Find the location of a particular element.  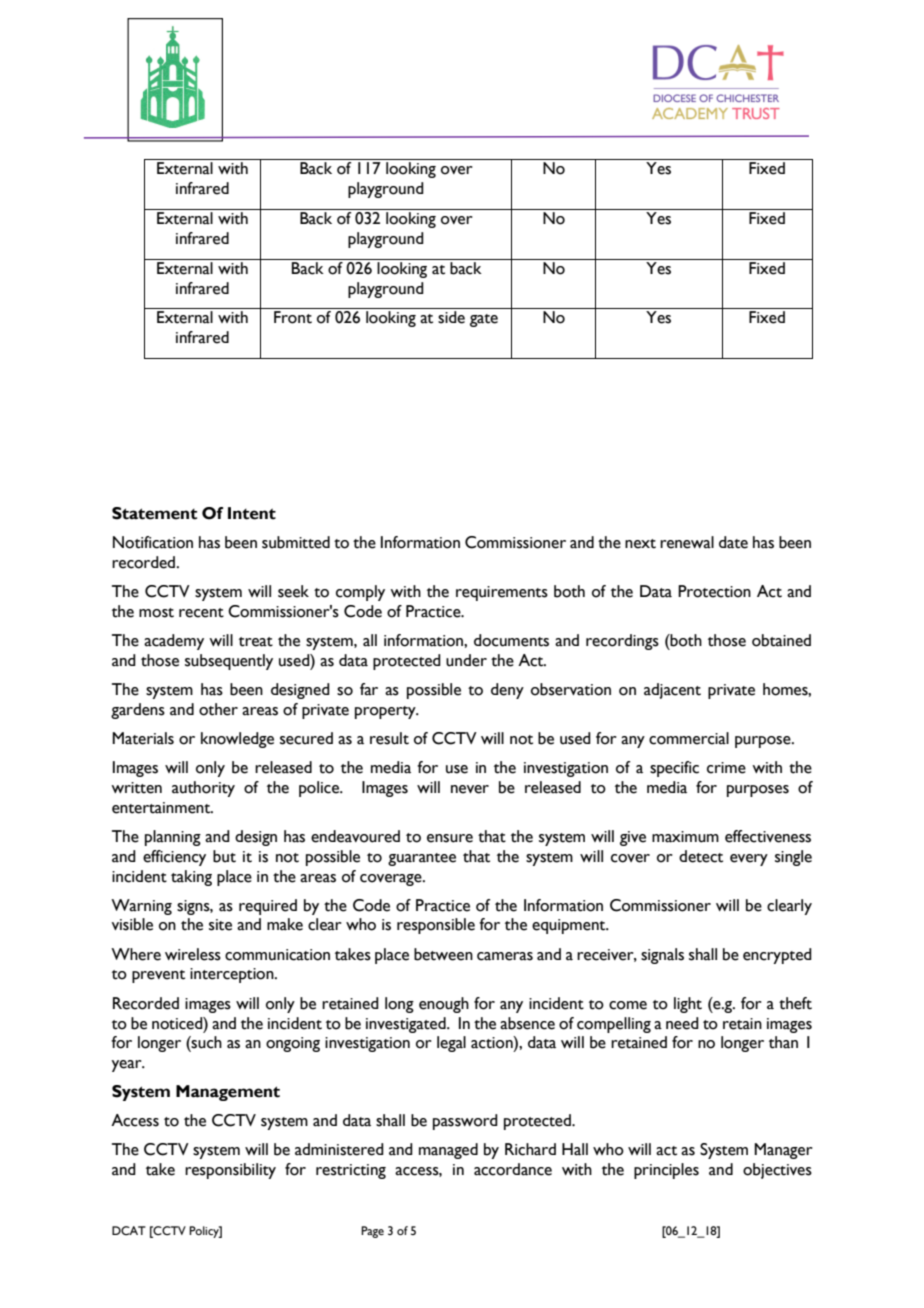

side is located at coordinates (451, 317).
